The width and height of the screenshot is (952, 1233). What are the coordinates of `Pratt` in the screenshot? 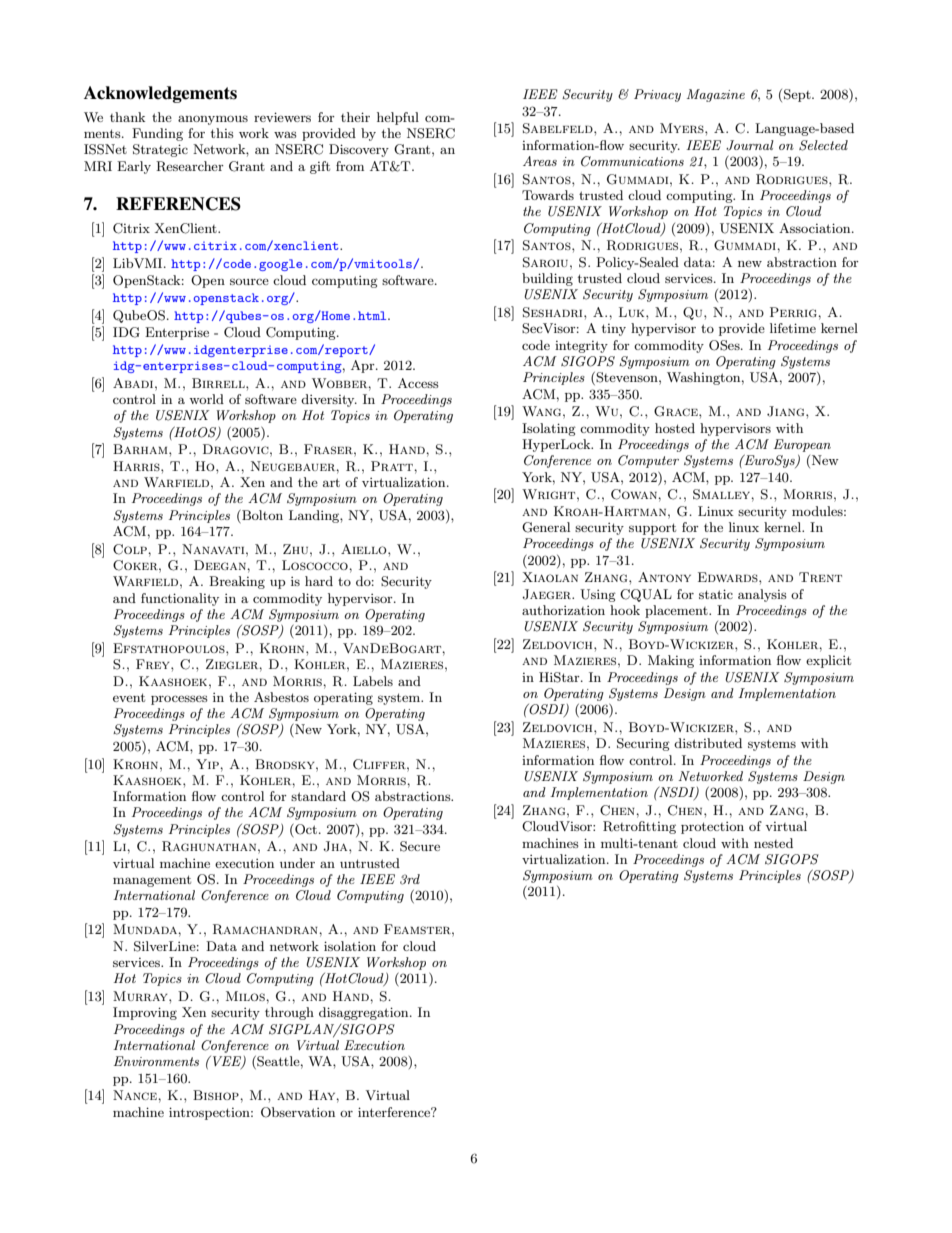 It's located at (393, 466).
